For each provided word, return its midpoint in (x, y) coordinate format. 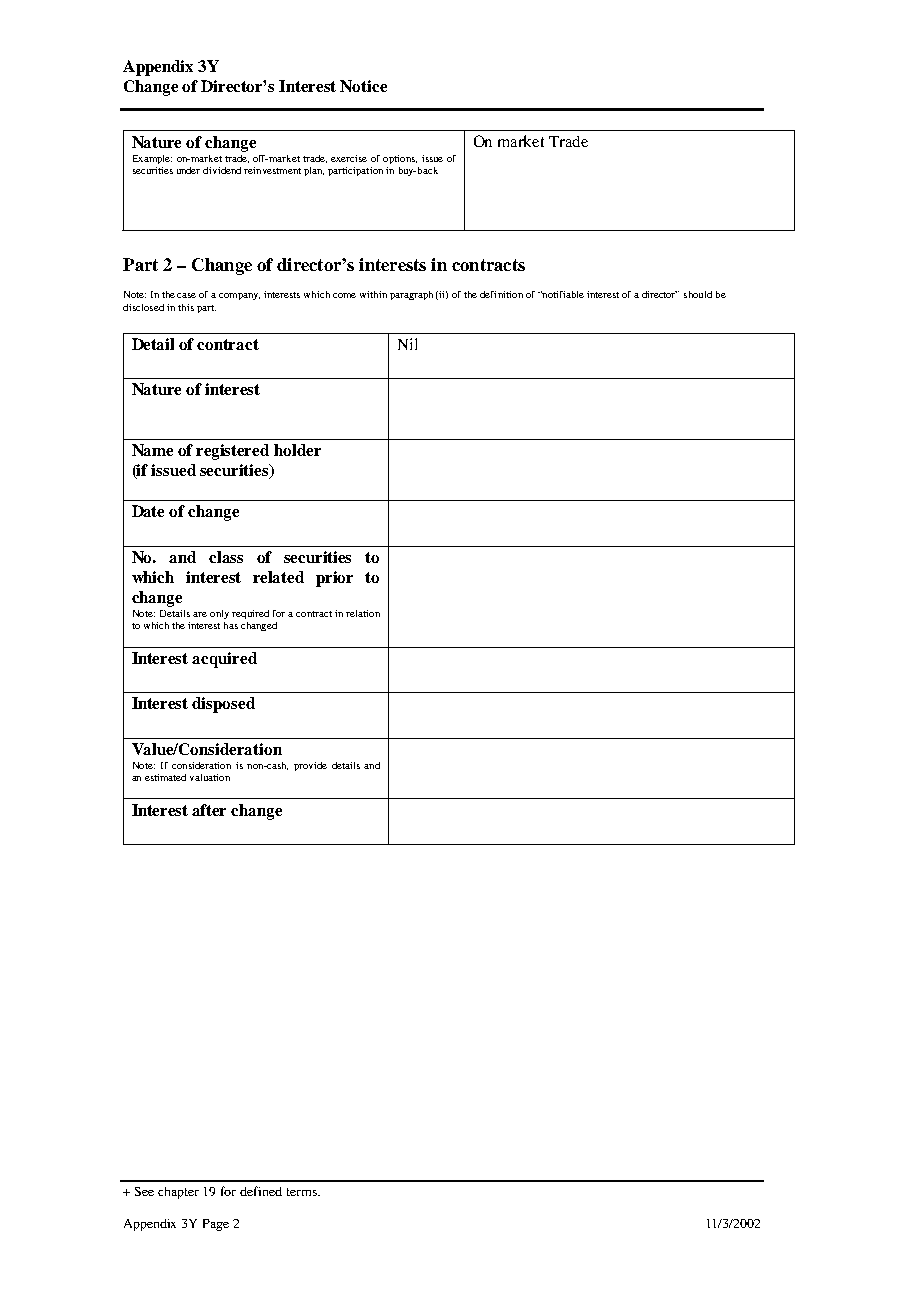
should (698, 294)
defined (261, 1191)
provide (310, 766)
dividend (222, 170)
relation (363, 613)
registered (232, 452)
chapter (178, 1193)
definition (501, 294)
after (209, 810)
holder (297, 450)
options (400, 159)
